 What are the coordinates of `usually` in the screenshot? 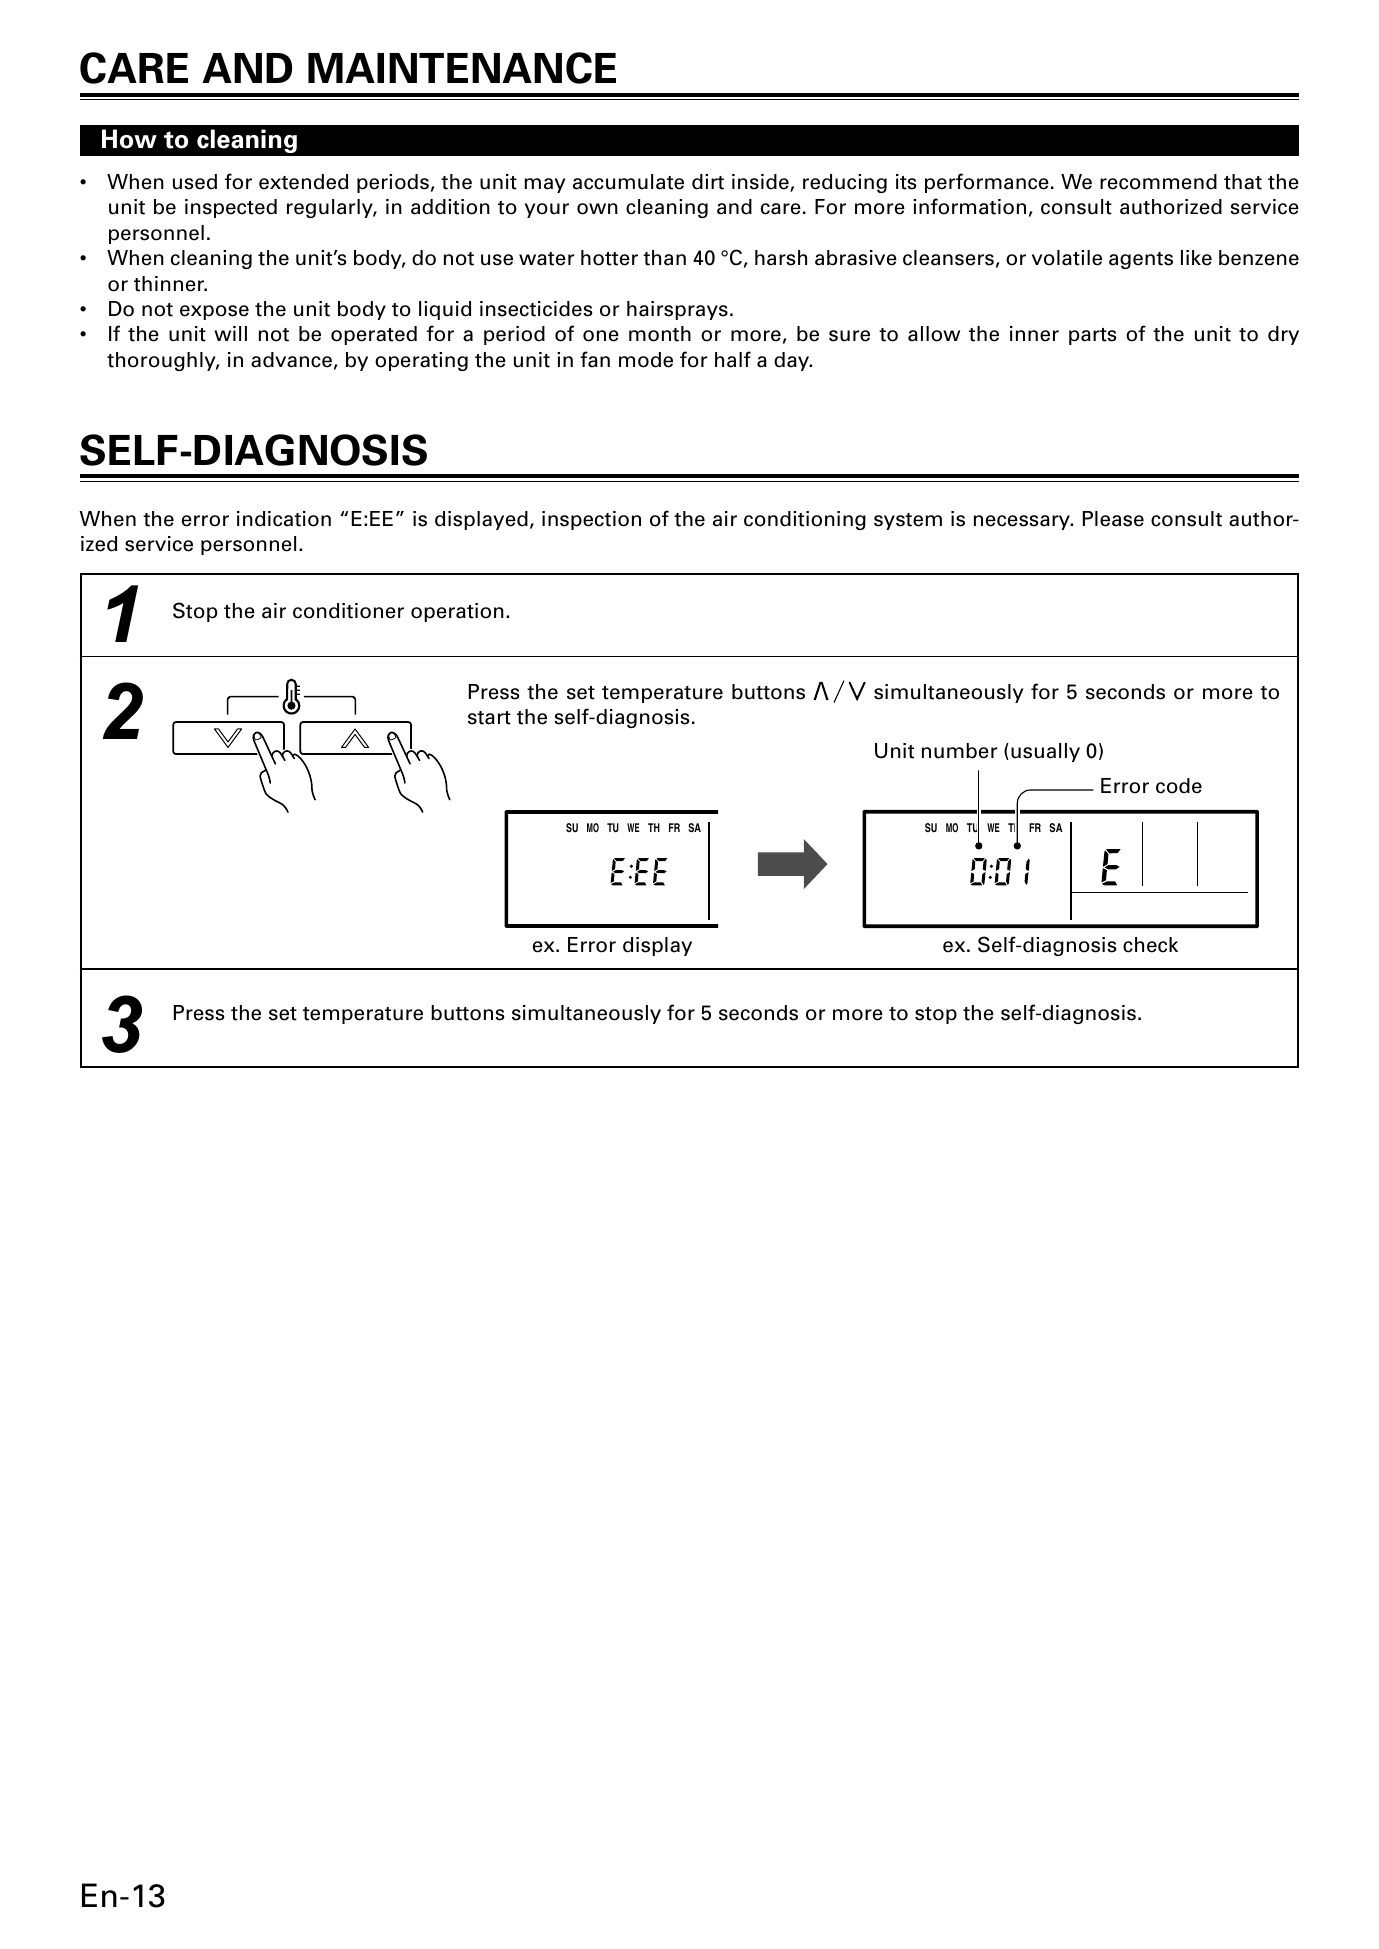 It's located at (1045, 752).
